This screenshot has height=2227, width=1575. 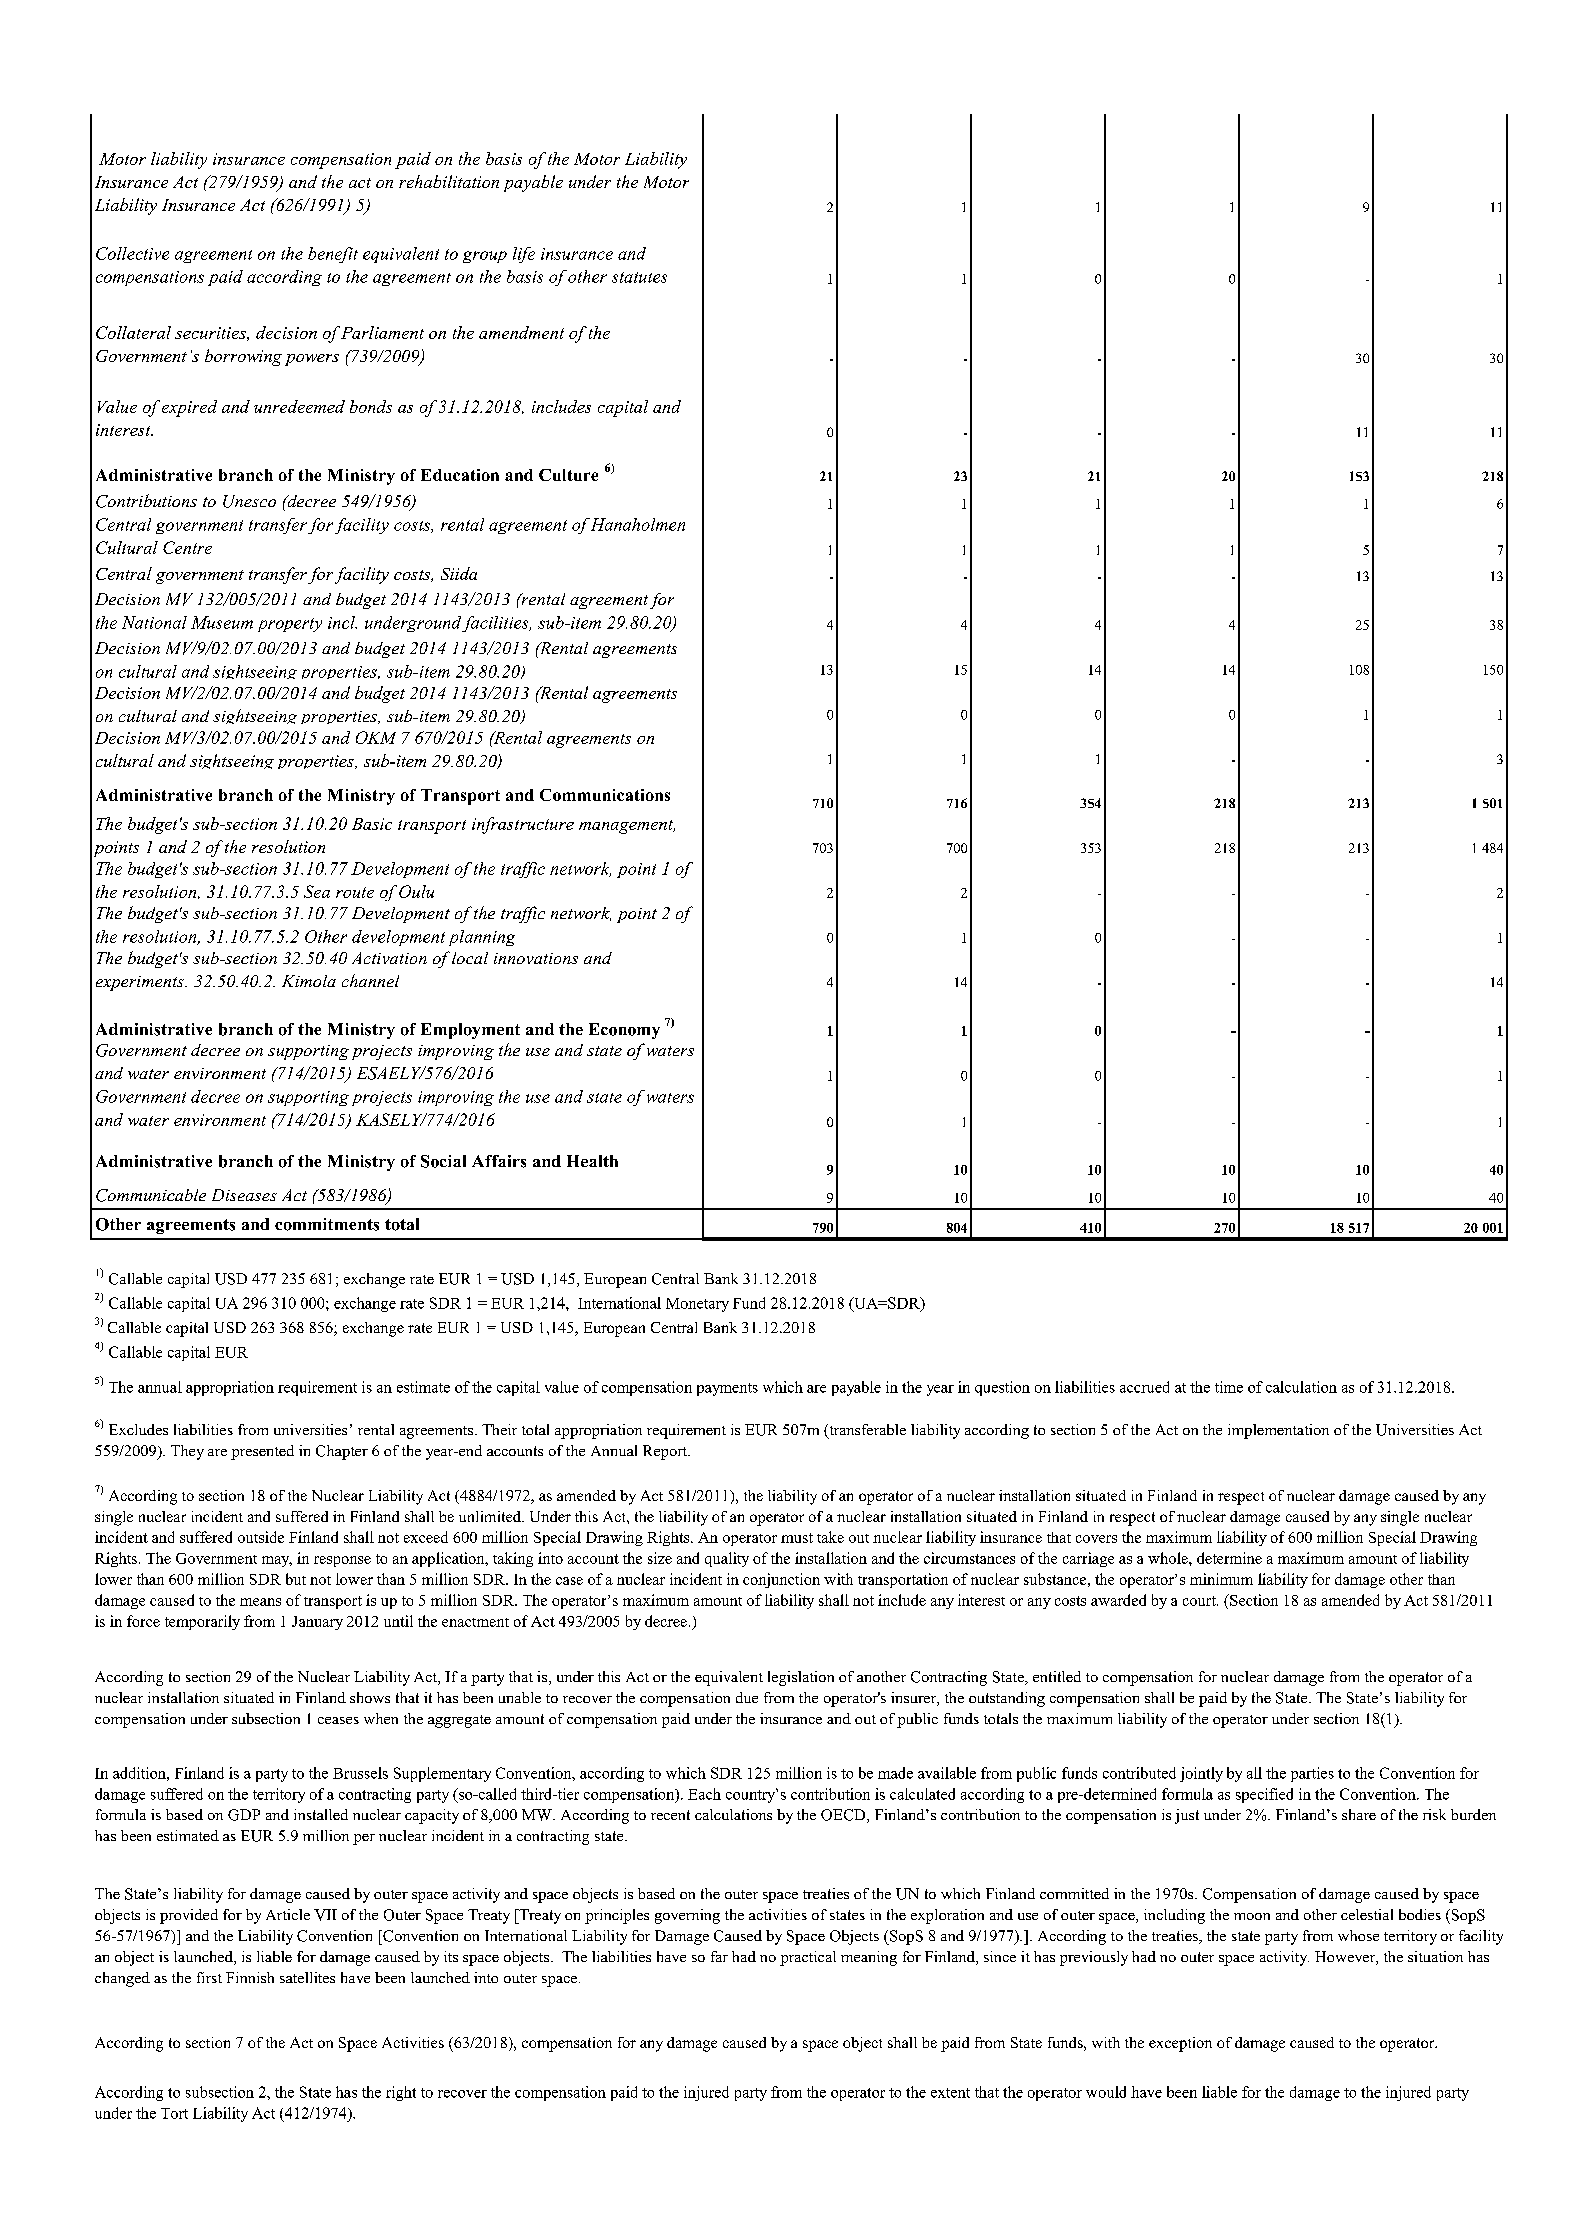 I want to click on benefit, so click(x=333, y=255).
